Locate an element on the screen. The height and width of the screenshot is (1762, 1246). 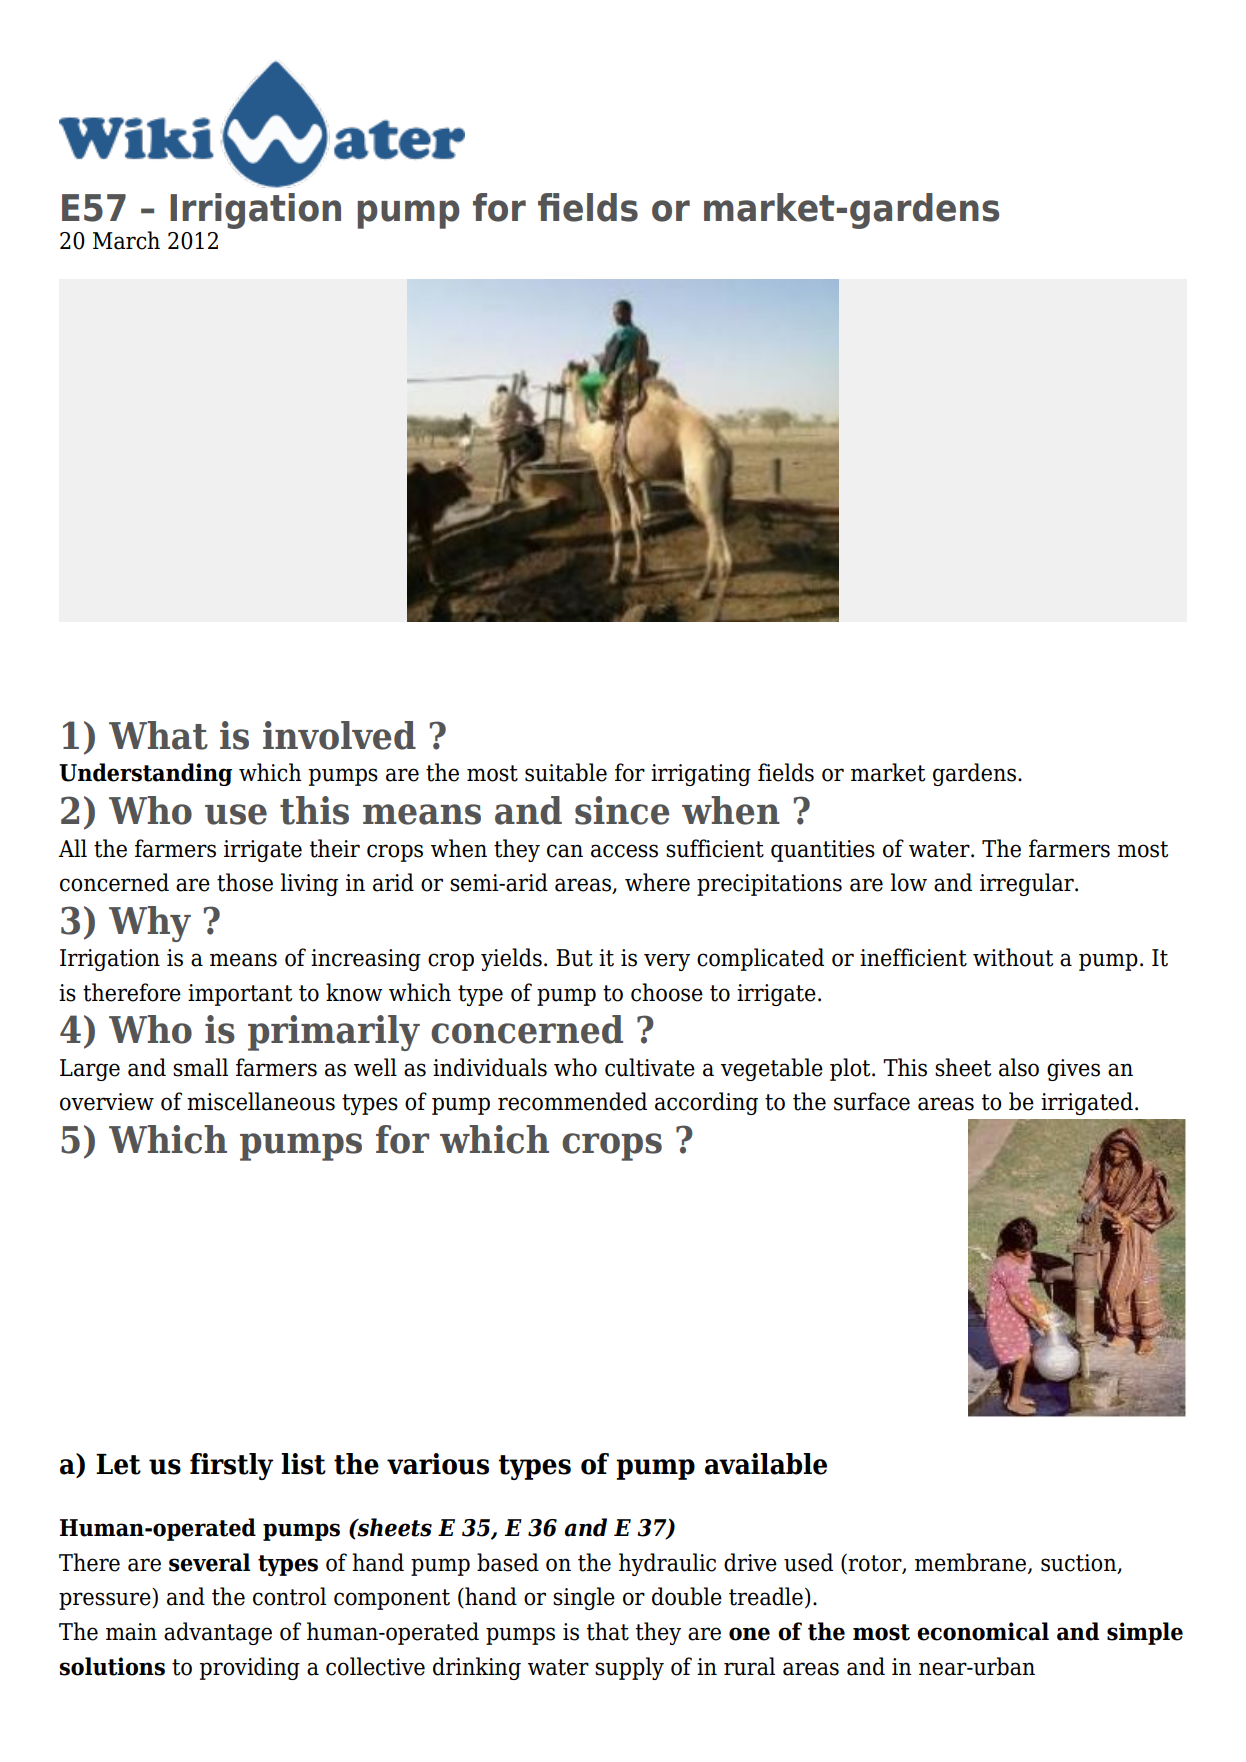
firstly is located at coordinates (231, 1466).
